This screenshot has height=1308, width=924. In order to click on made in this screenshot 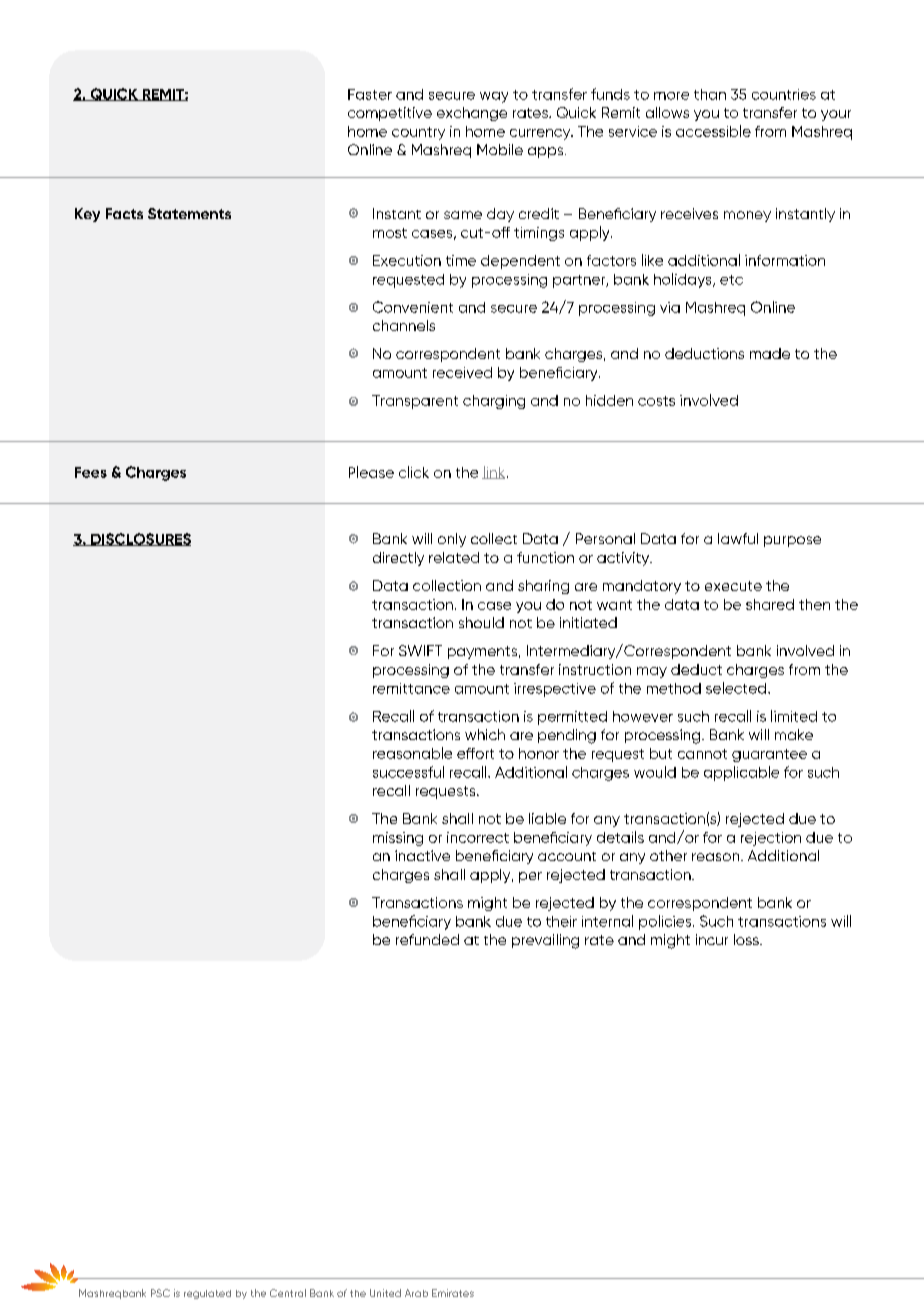, I will do `click(770, 353)`.
